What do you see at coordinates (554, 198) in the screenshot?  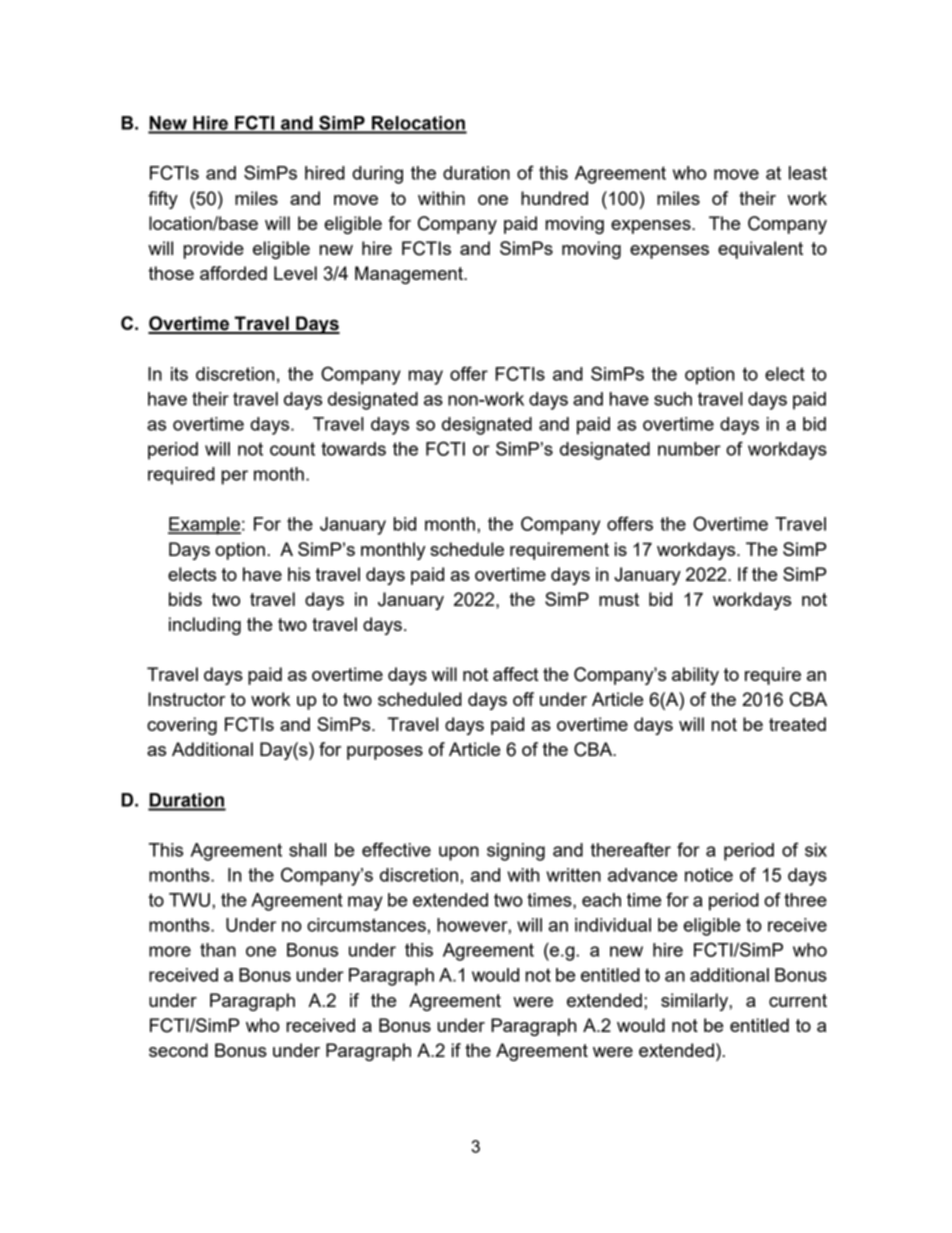 I see `hundred` at bounding box center [554, 198].
